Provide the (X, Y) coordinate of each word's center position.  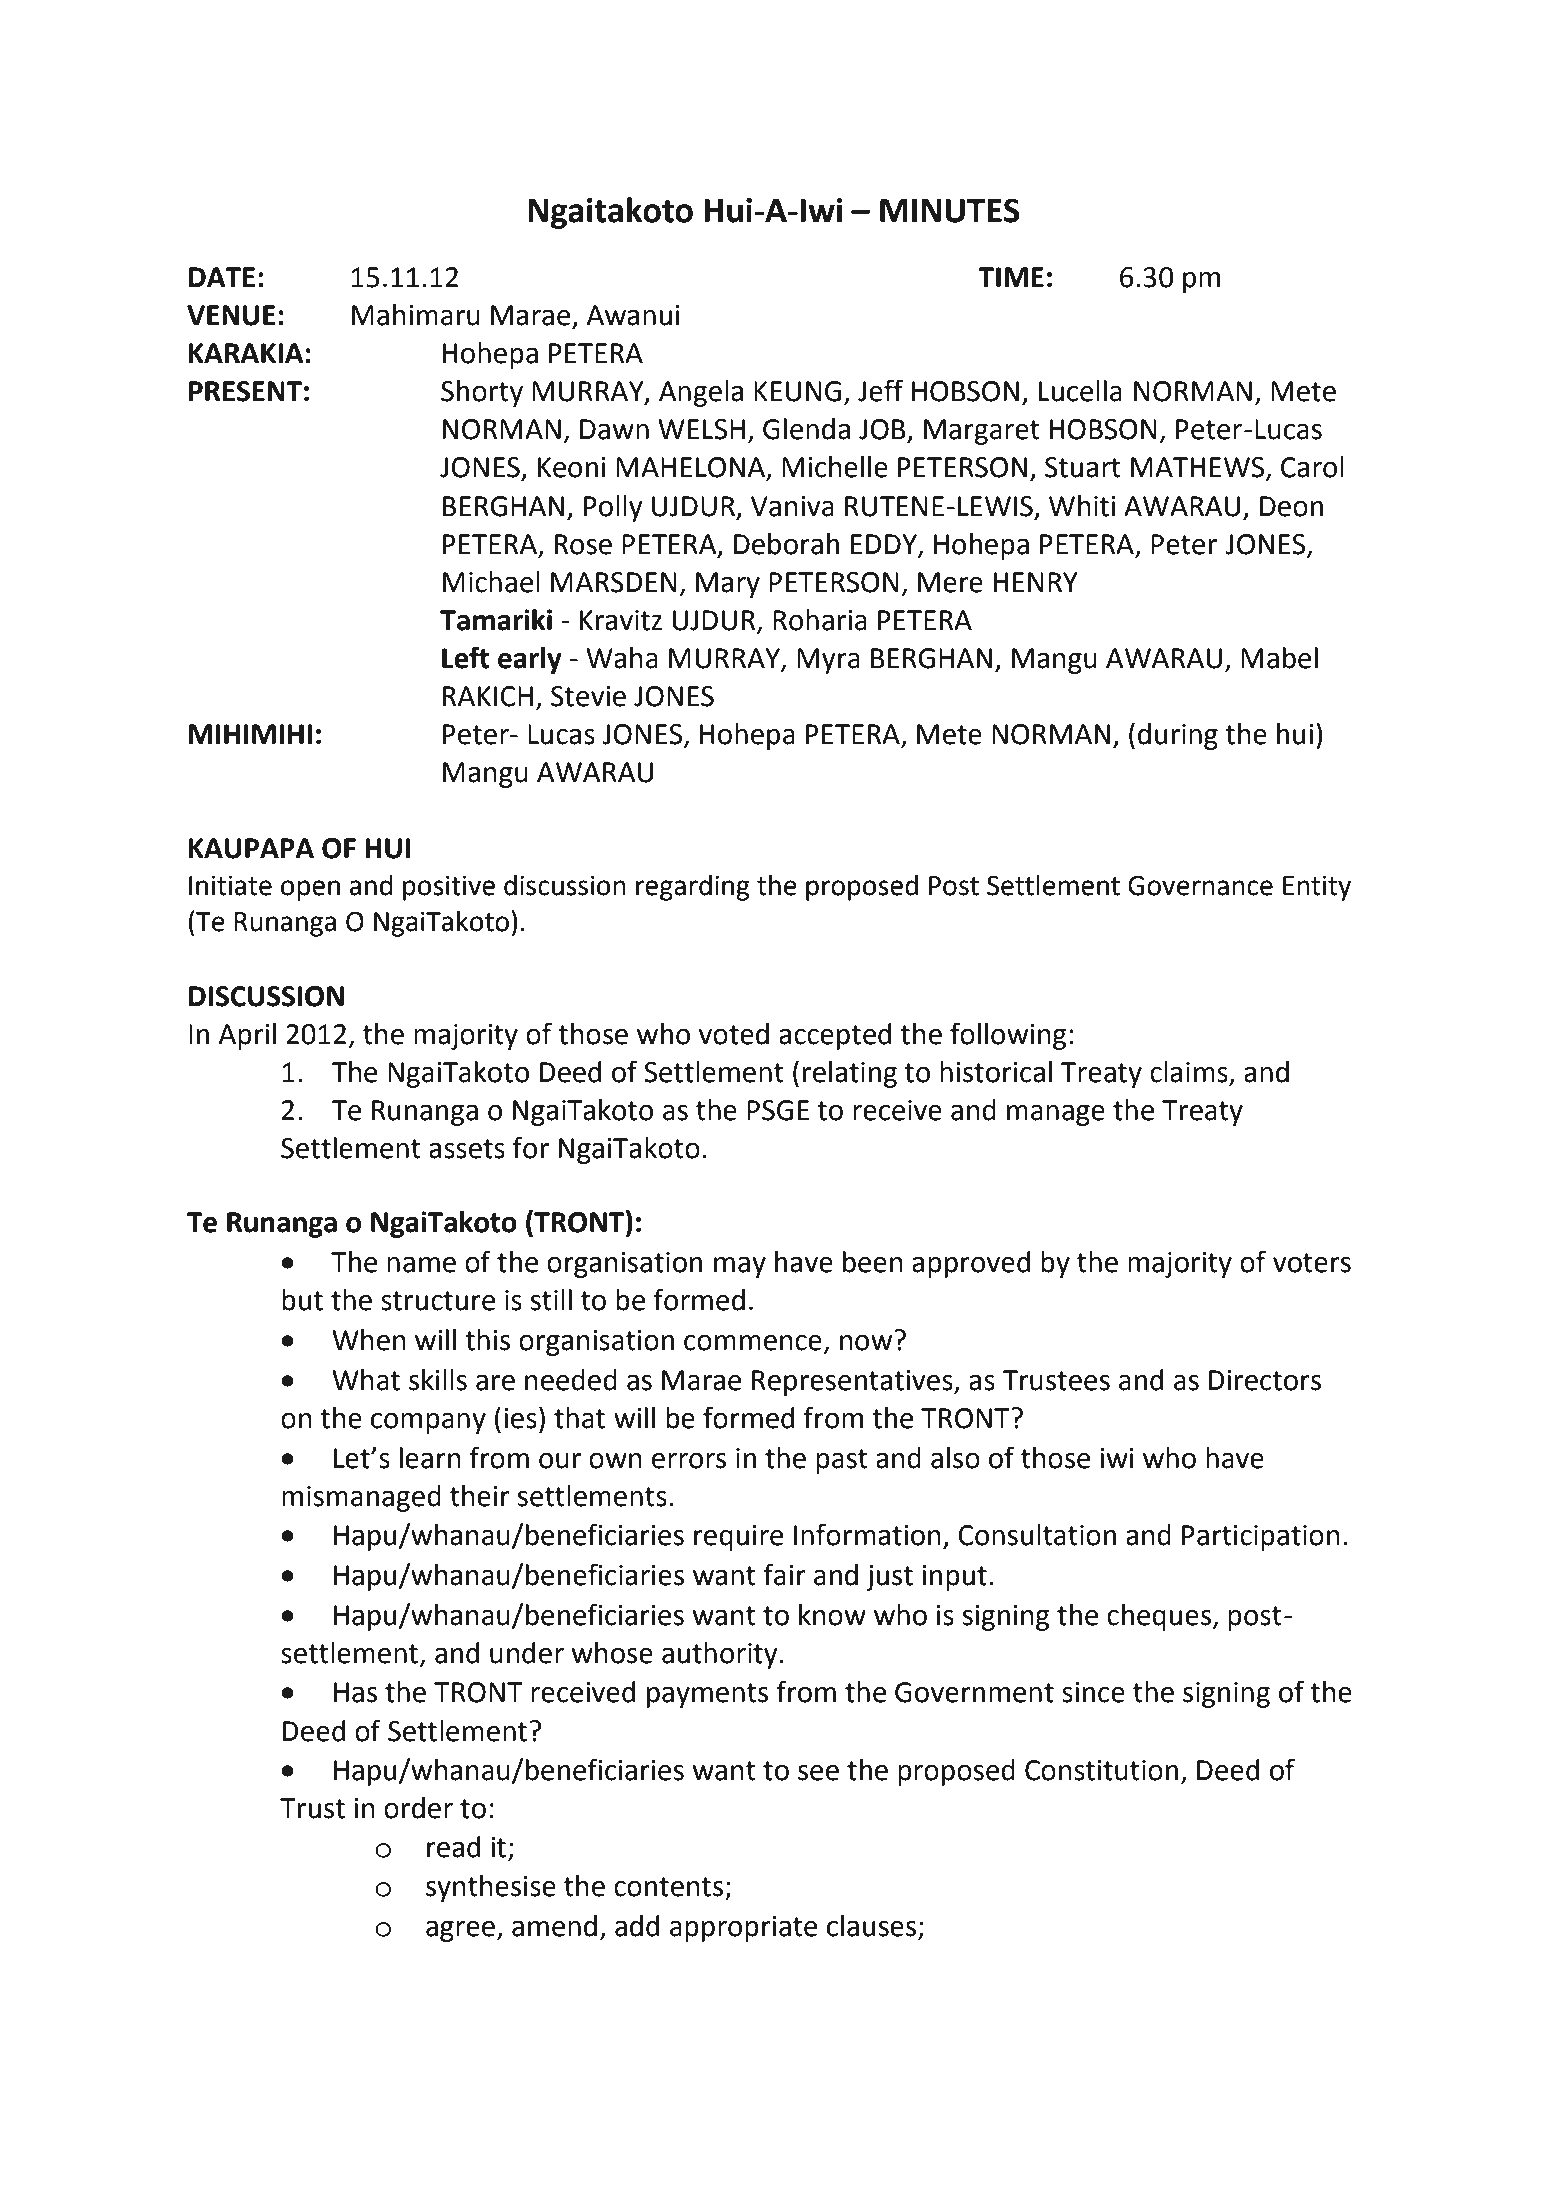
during (1178, 736)
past (842, 1461)
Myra (828, 661)
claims (1190, 1073)
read (453, 1847)
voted (734, 1034)
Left (465, 657)
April (247, 1036)
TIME (1011, 277)
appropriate (743, 1929)
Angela (701, 393)
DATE (222, 277)
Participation (1261, 1538)
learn (430, 1458)
